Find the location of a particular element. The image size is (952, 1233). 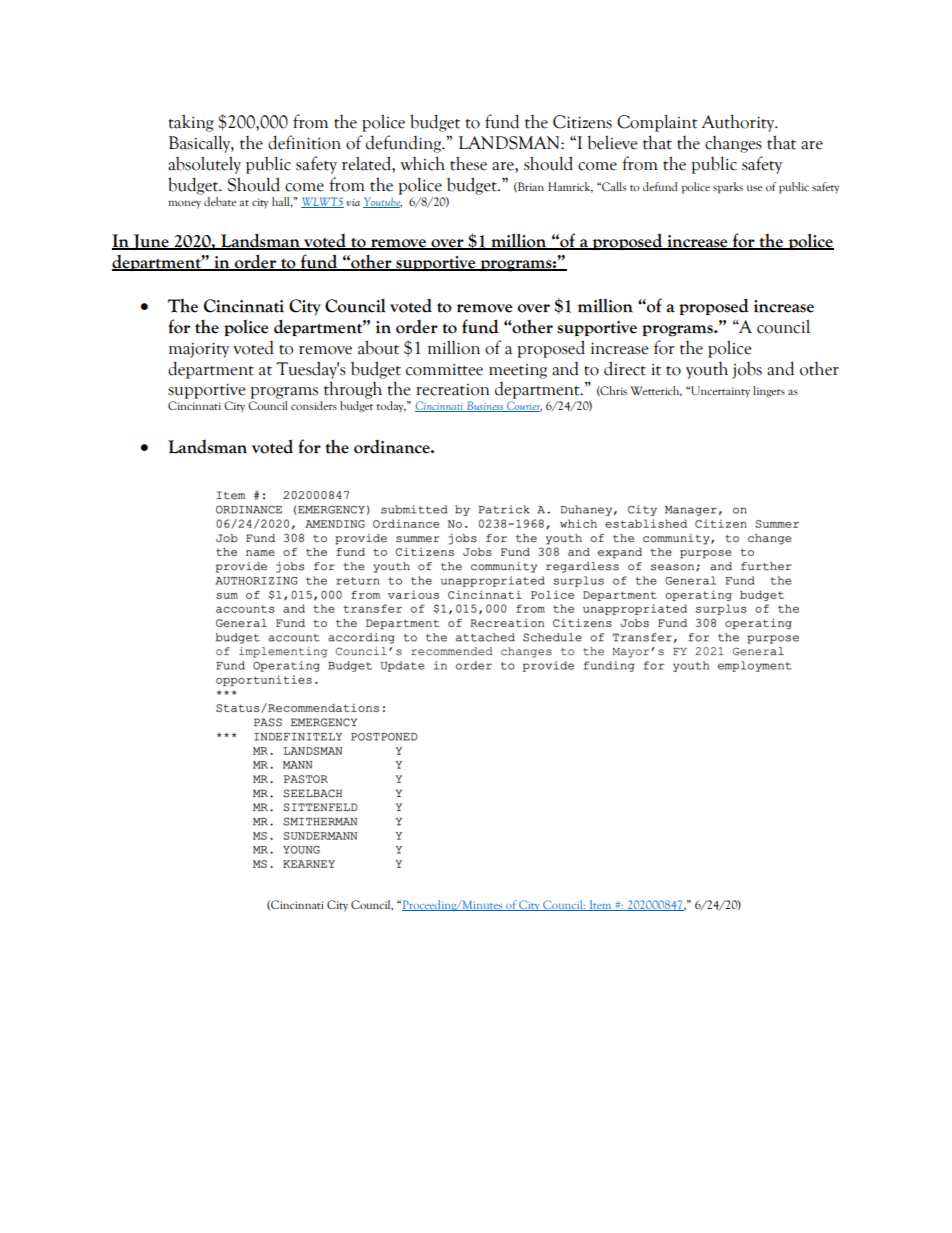

absolutely is located at coordinates (204, 165).
